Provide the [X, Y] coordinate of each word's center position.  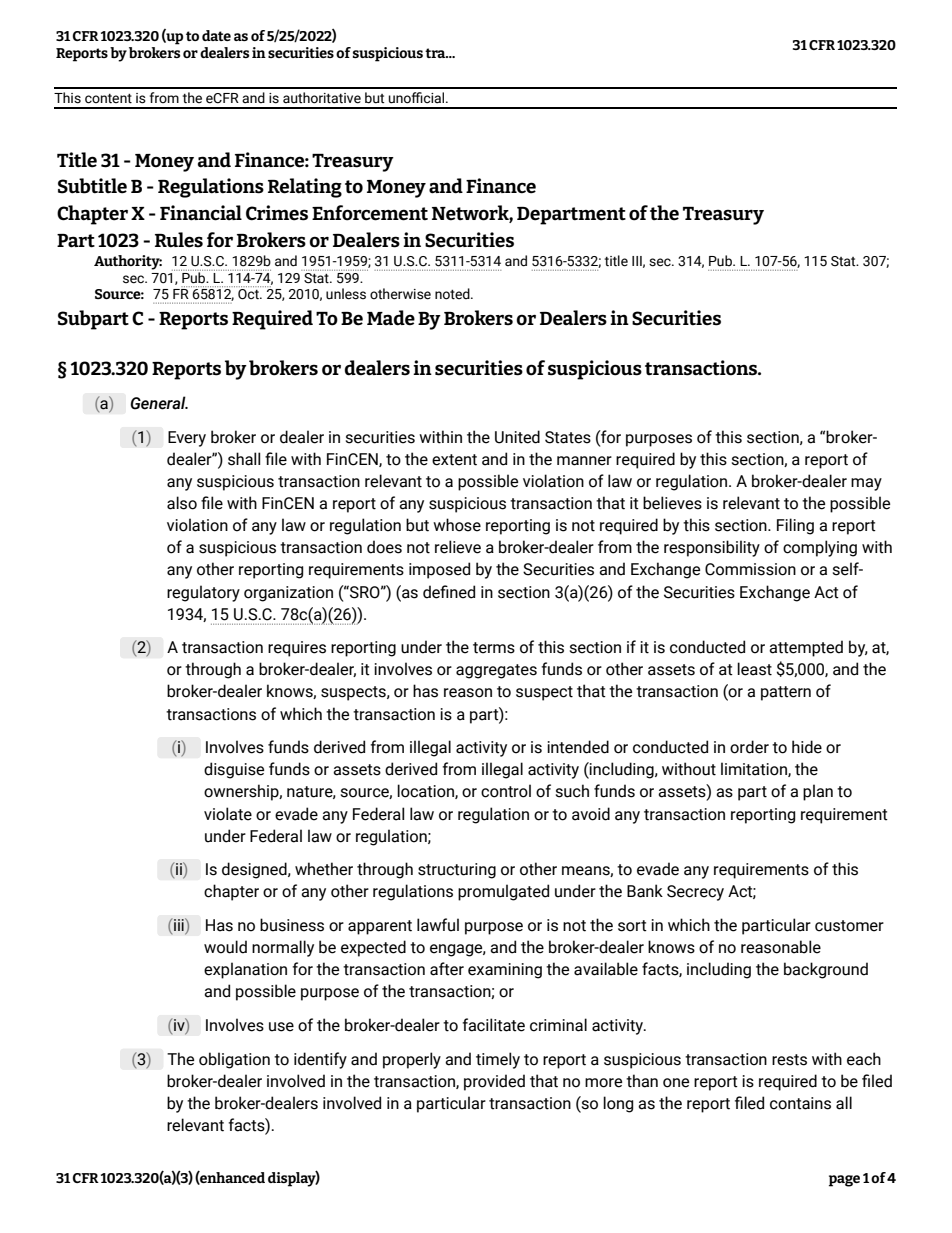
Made [391, 318]
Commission [750, 569]
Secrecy [695, 893]
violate [228, 814]
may [866, 484]
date [216, 35]
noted [453, 294]
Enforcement [370, 213]
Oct [249, 294]
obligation [234, 1060]
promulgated [503, 892]
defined [449, 592]
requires [297, 649]
